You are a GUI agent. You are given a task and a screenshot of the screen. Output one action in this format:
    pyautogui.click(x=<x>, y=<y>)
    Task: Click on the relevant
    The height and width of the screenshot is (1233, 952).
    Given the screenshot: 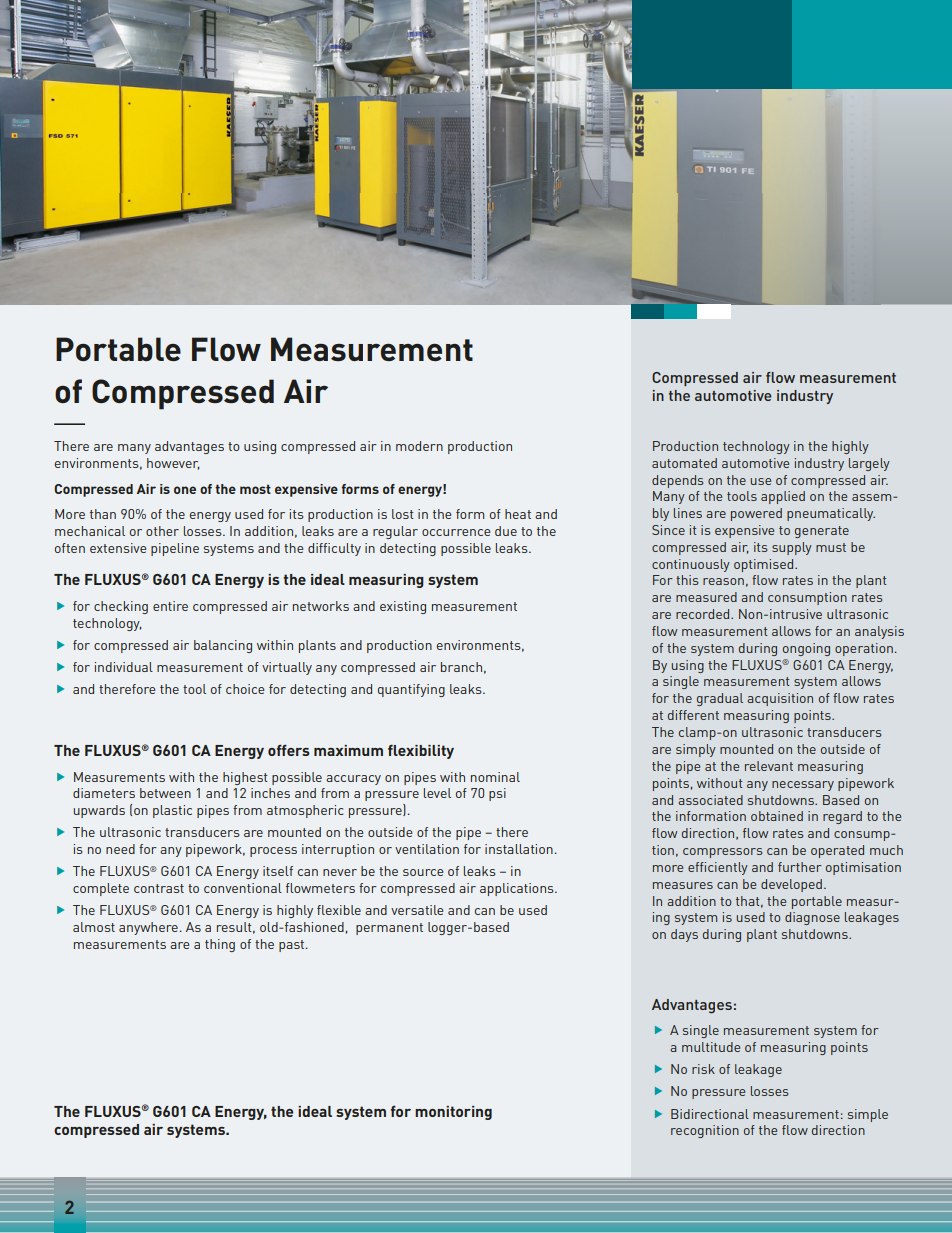 What is the action you would take?
    pyautogui.click(x=769, y=766)
